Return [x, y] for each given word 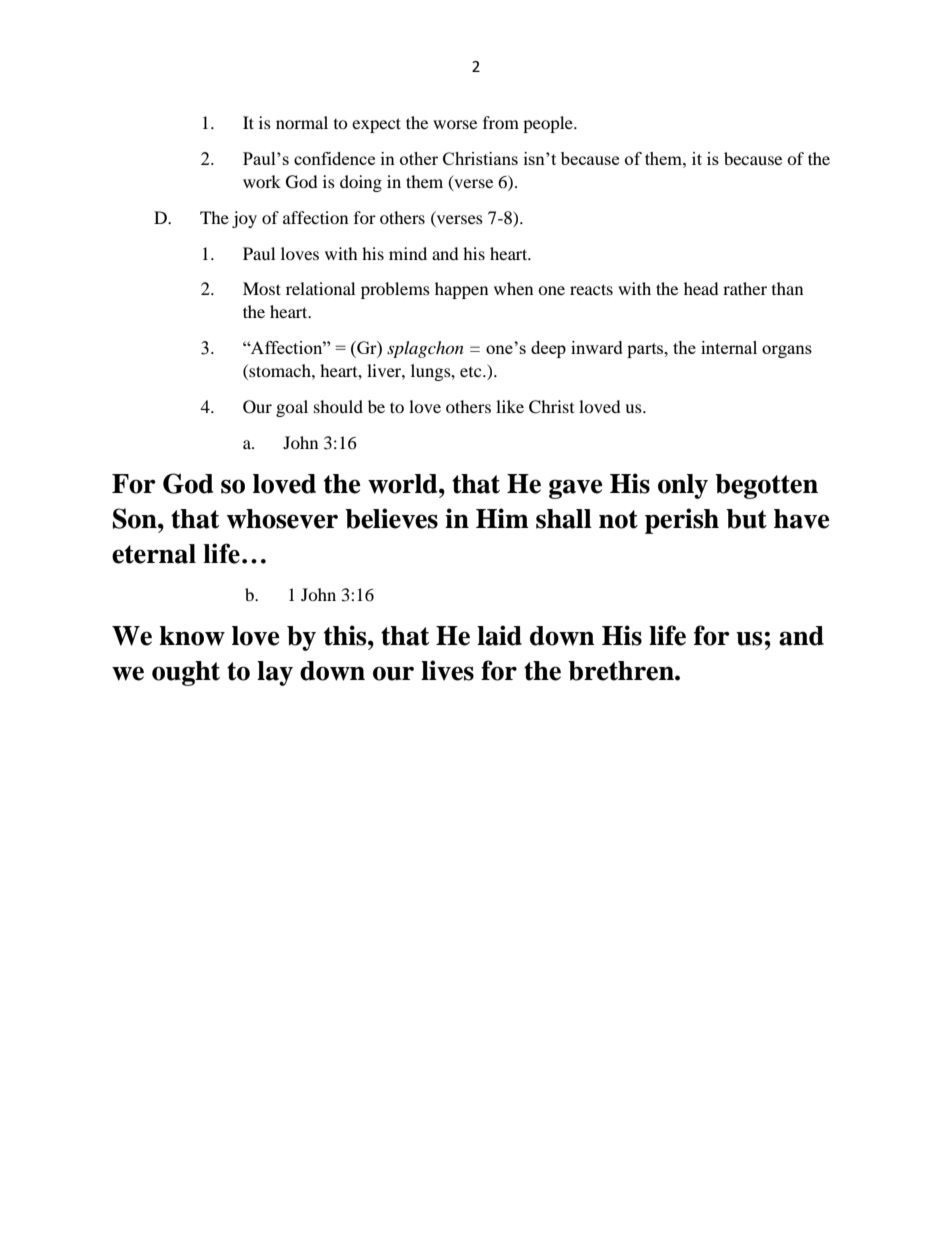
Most [262, 288]
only [683, 486]
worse [455, 124]
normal [302, 122]
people [549, 124]
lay [275, 673]
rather [745, 288]
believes [391, 518]
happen [461, 290]
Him [502, 518]
